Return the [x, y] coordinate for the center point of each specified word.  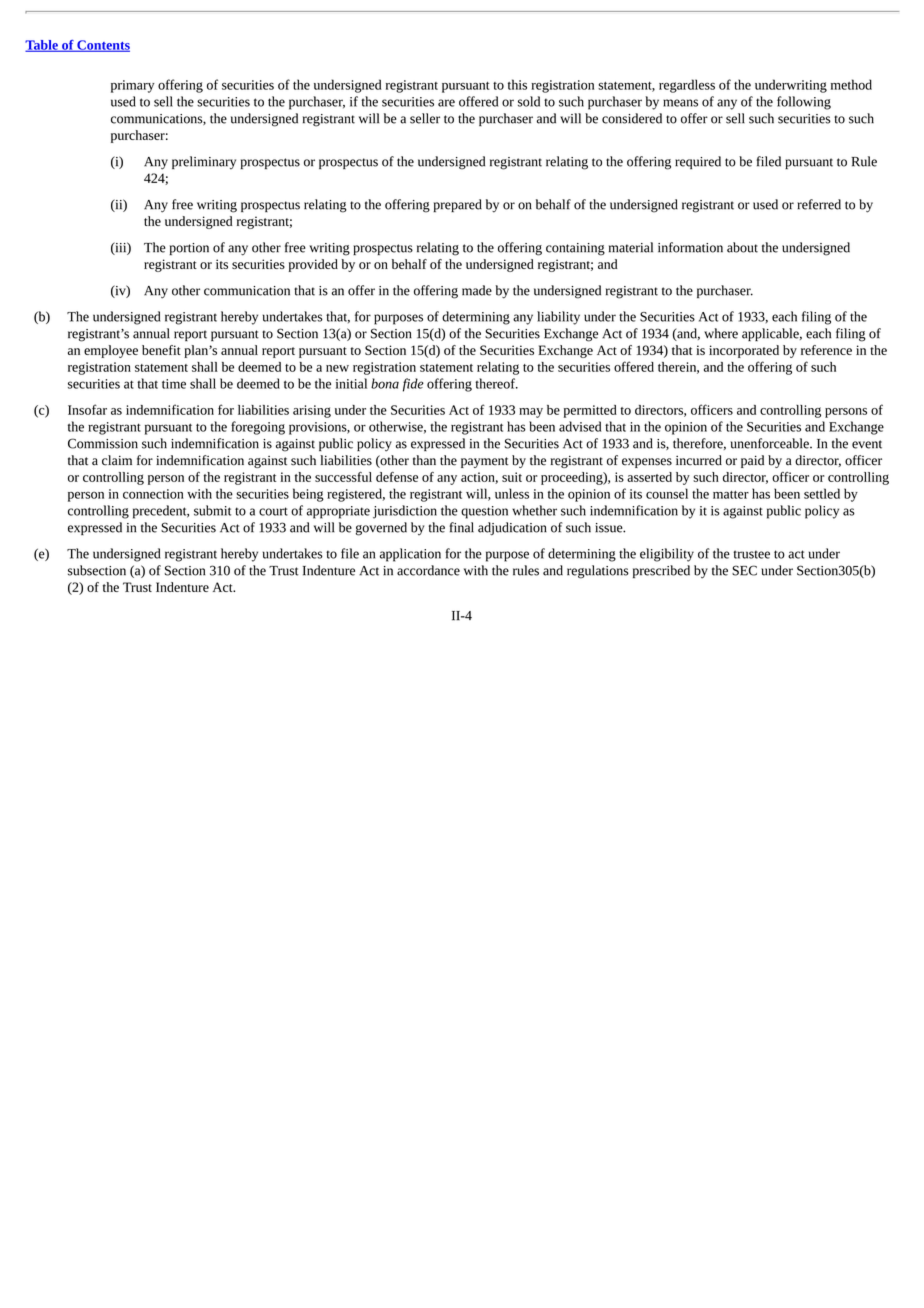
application [410, 555]
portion [189, 249]
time [174, 384]
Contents [102, 46]
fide [413, 385]
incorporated [744, 351]
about [742, 247]
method [851, 84]
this [517, 84]
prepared [458, 205]
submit [212, 510]
